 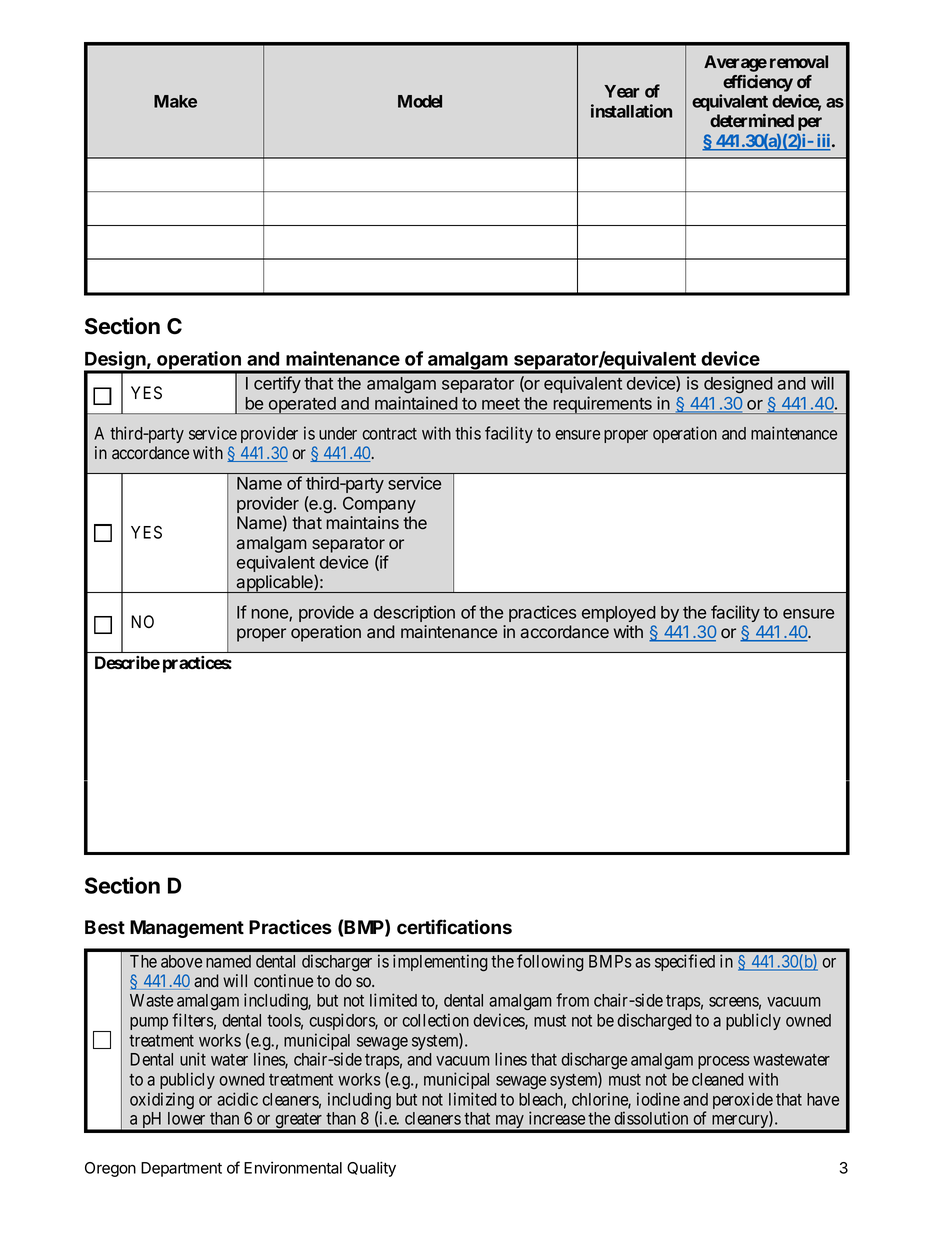 I want to click on meet, so click(x=501, y=404).
